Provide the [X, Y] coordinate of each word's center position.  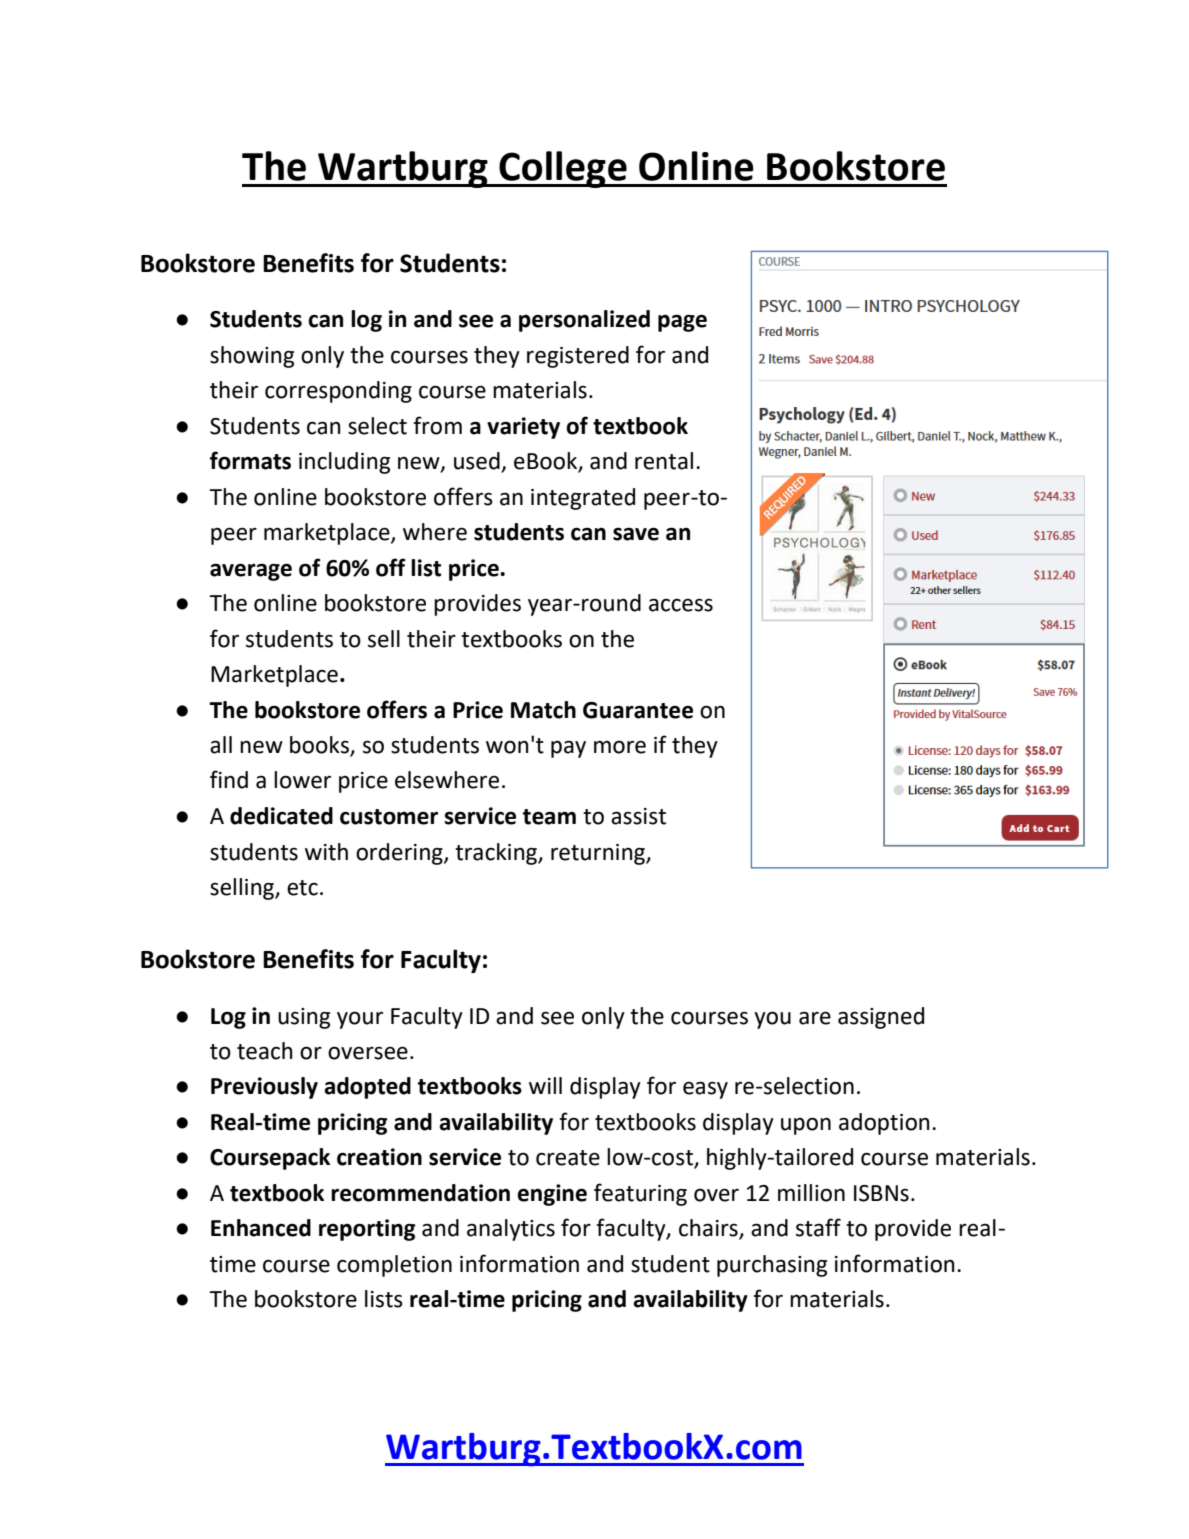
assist [638, 816]
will [545, 1085]
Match [543, 710]
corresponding [338, 392]
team [549, 817]
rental [664, 461]
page [682, 323]
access [681, 605]
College [563, 169]
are [815, 1018]
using [304, 1018]
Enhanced [261, 1228]
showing [252, 357]
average [251, 572]
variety [523, 428]
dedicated [281, 816]
